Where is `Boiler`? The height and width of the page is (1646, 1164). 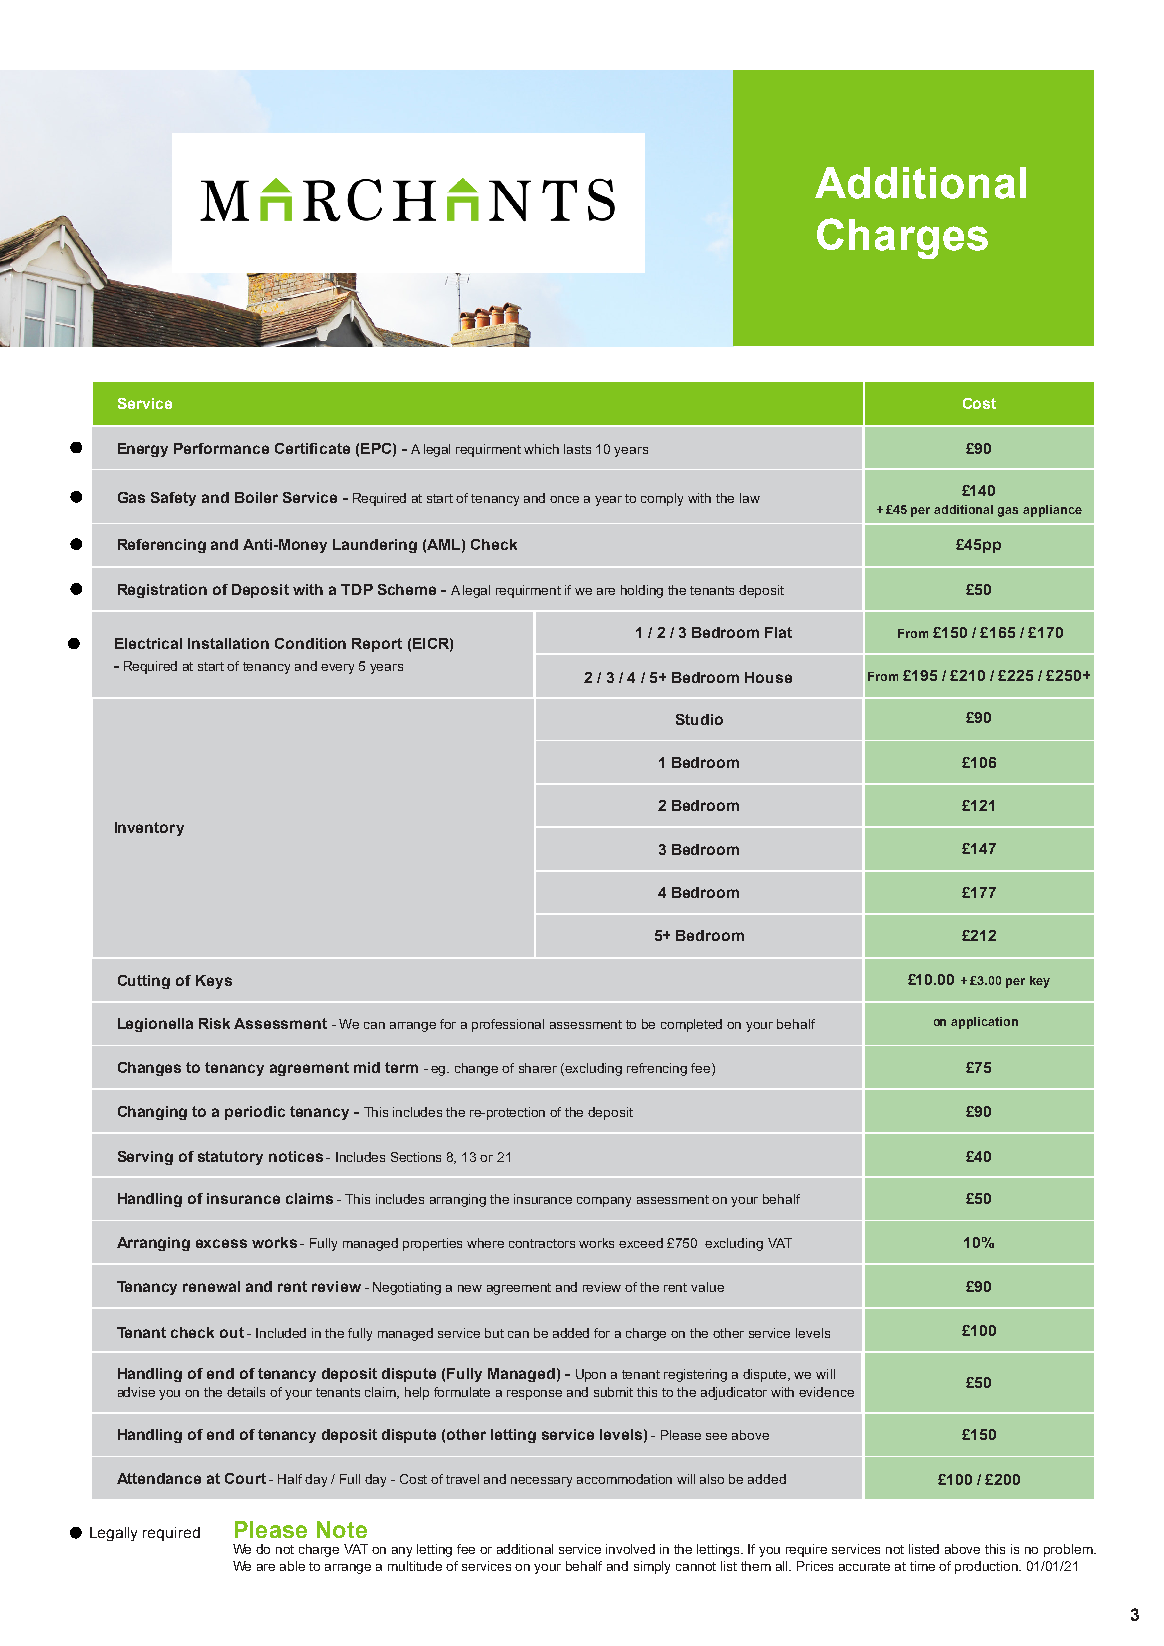 Boiler is located at coordinates (256, 497).
